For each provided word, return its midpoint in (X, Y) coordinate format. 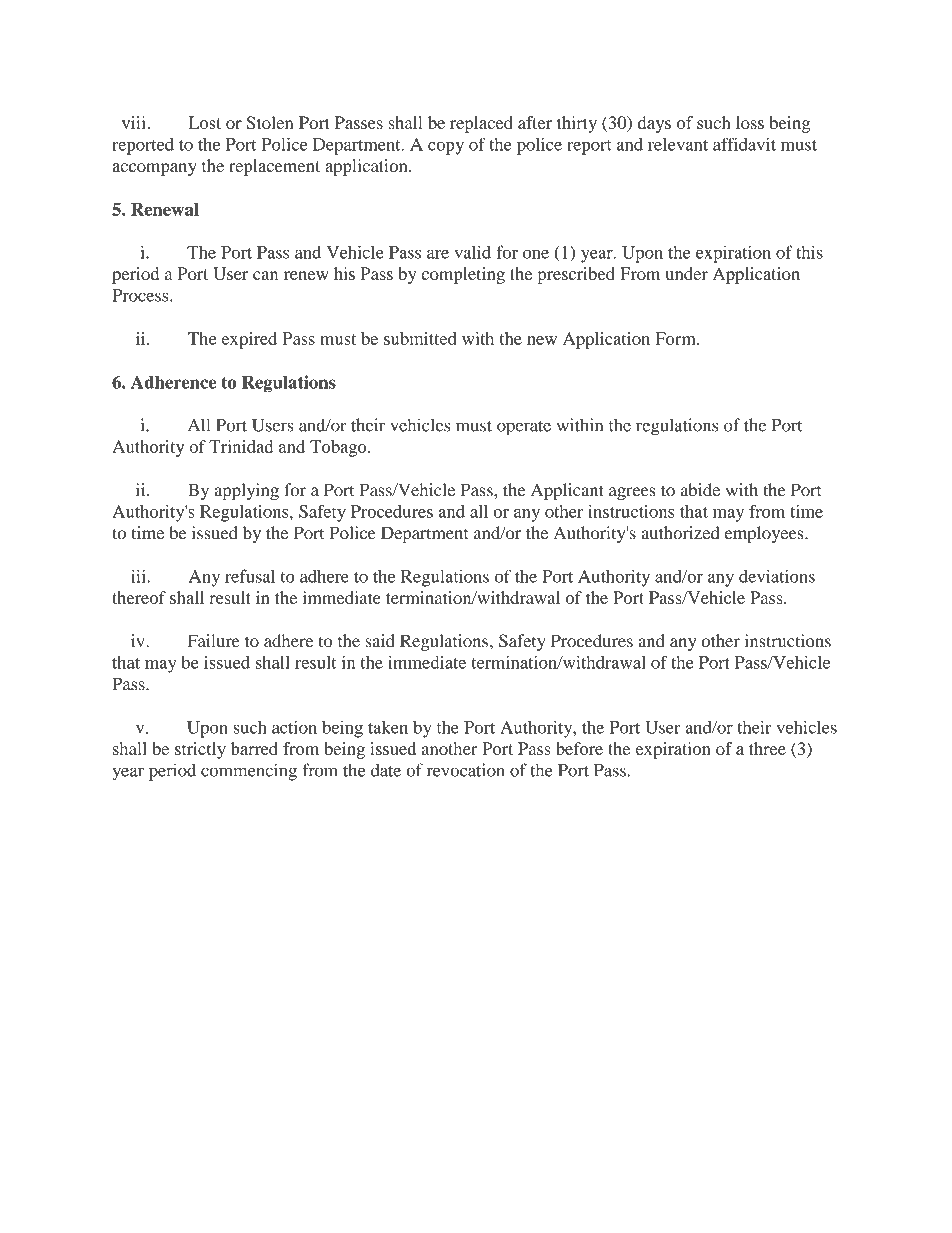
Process (141, 295)
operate (524, 428)
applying (247, 491)
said (380, 641)
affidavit (744, 144)
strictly (200, 750)
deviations (777, 576)
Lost (205, 122)
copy (446, 148)
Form (676, 338)
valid (472, 252)
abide (700, 490)
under (686, 273)
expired (249, 340)
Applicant (567, 491)
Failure (214, 641)
